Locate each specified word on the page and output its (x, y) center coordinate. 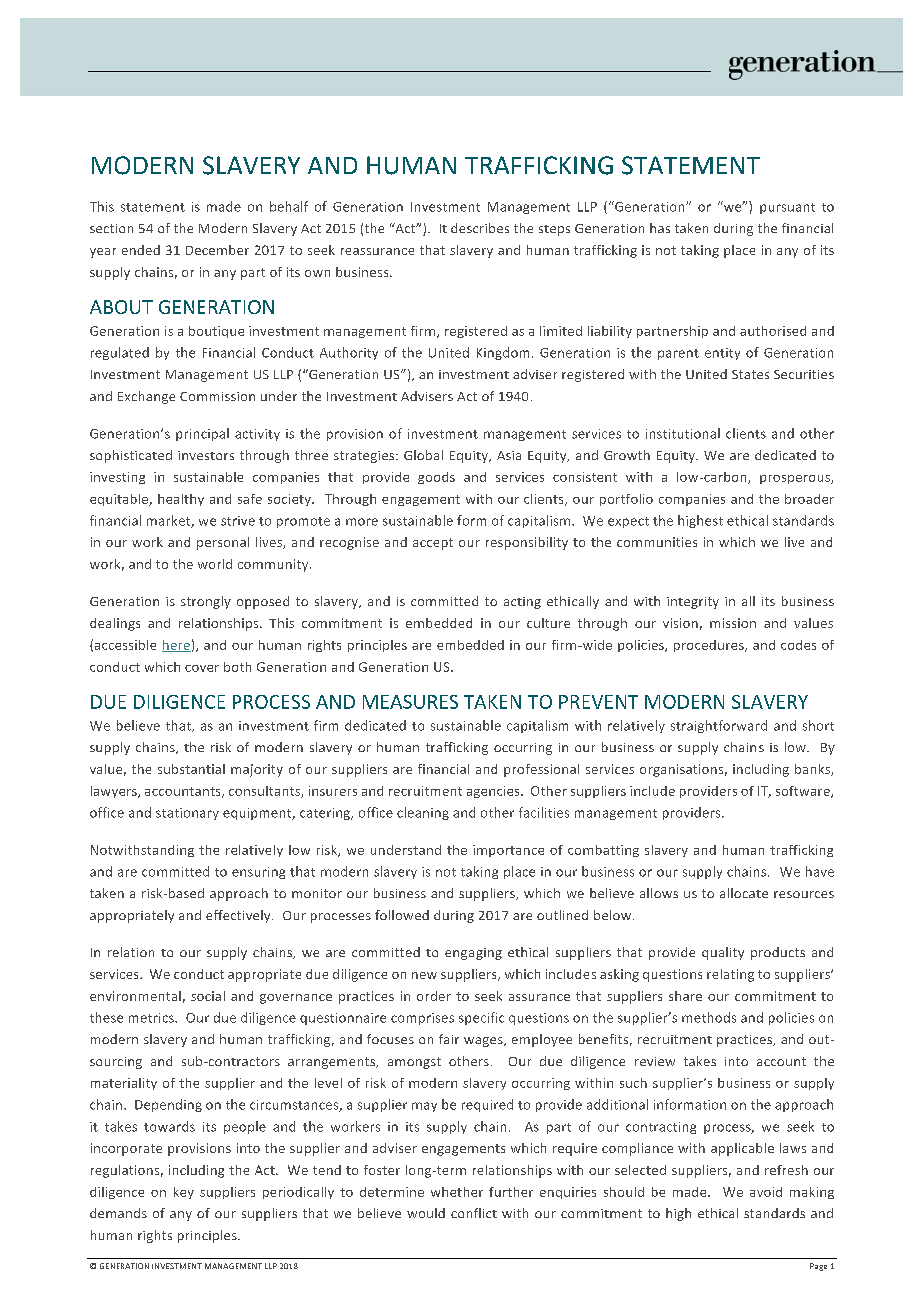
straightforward (719, 726)
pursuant (787, 208)
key (184, 1193)
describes (480, 228)
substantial (191, 769)
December (217, 250)
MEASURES (410, 702)
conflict (474, 1213)
